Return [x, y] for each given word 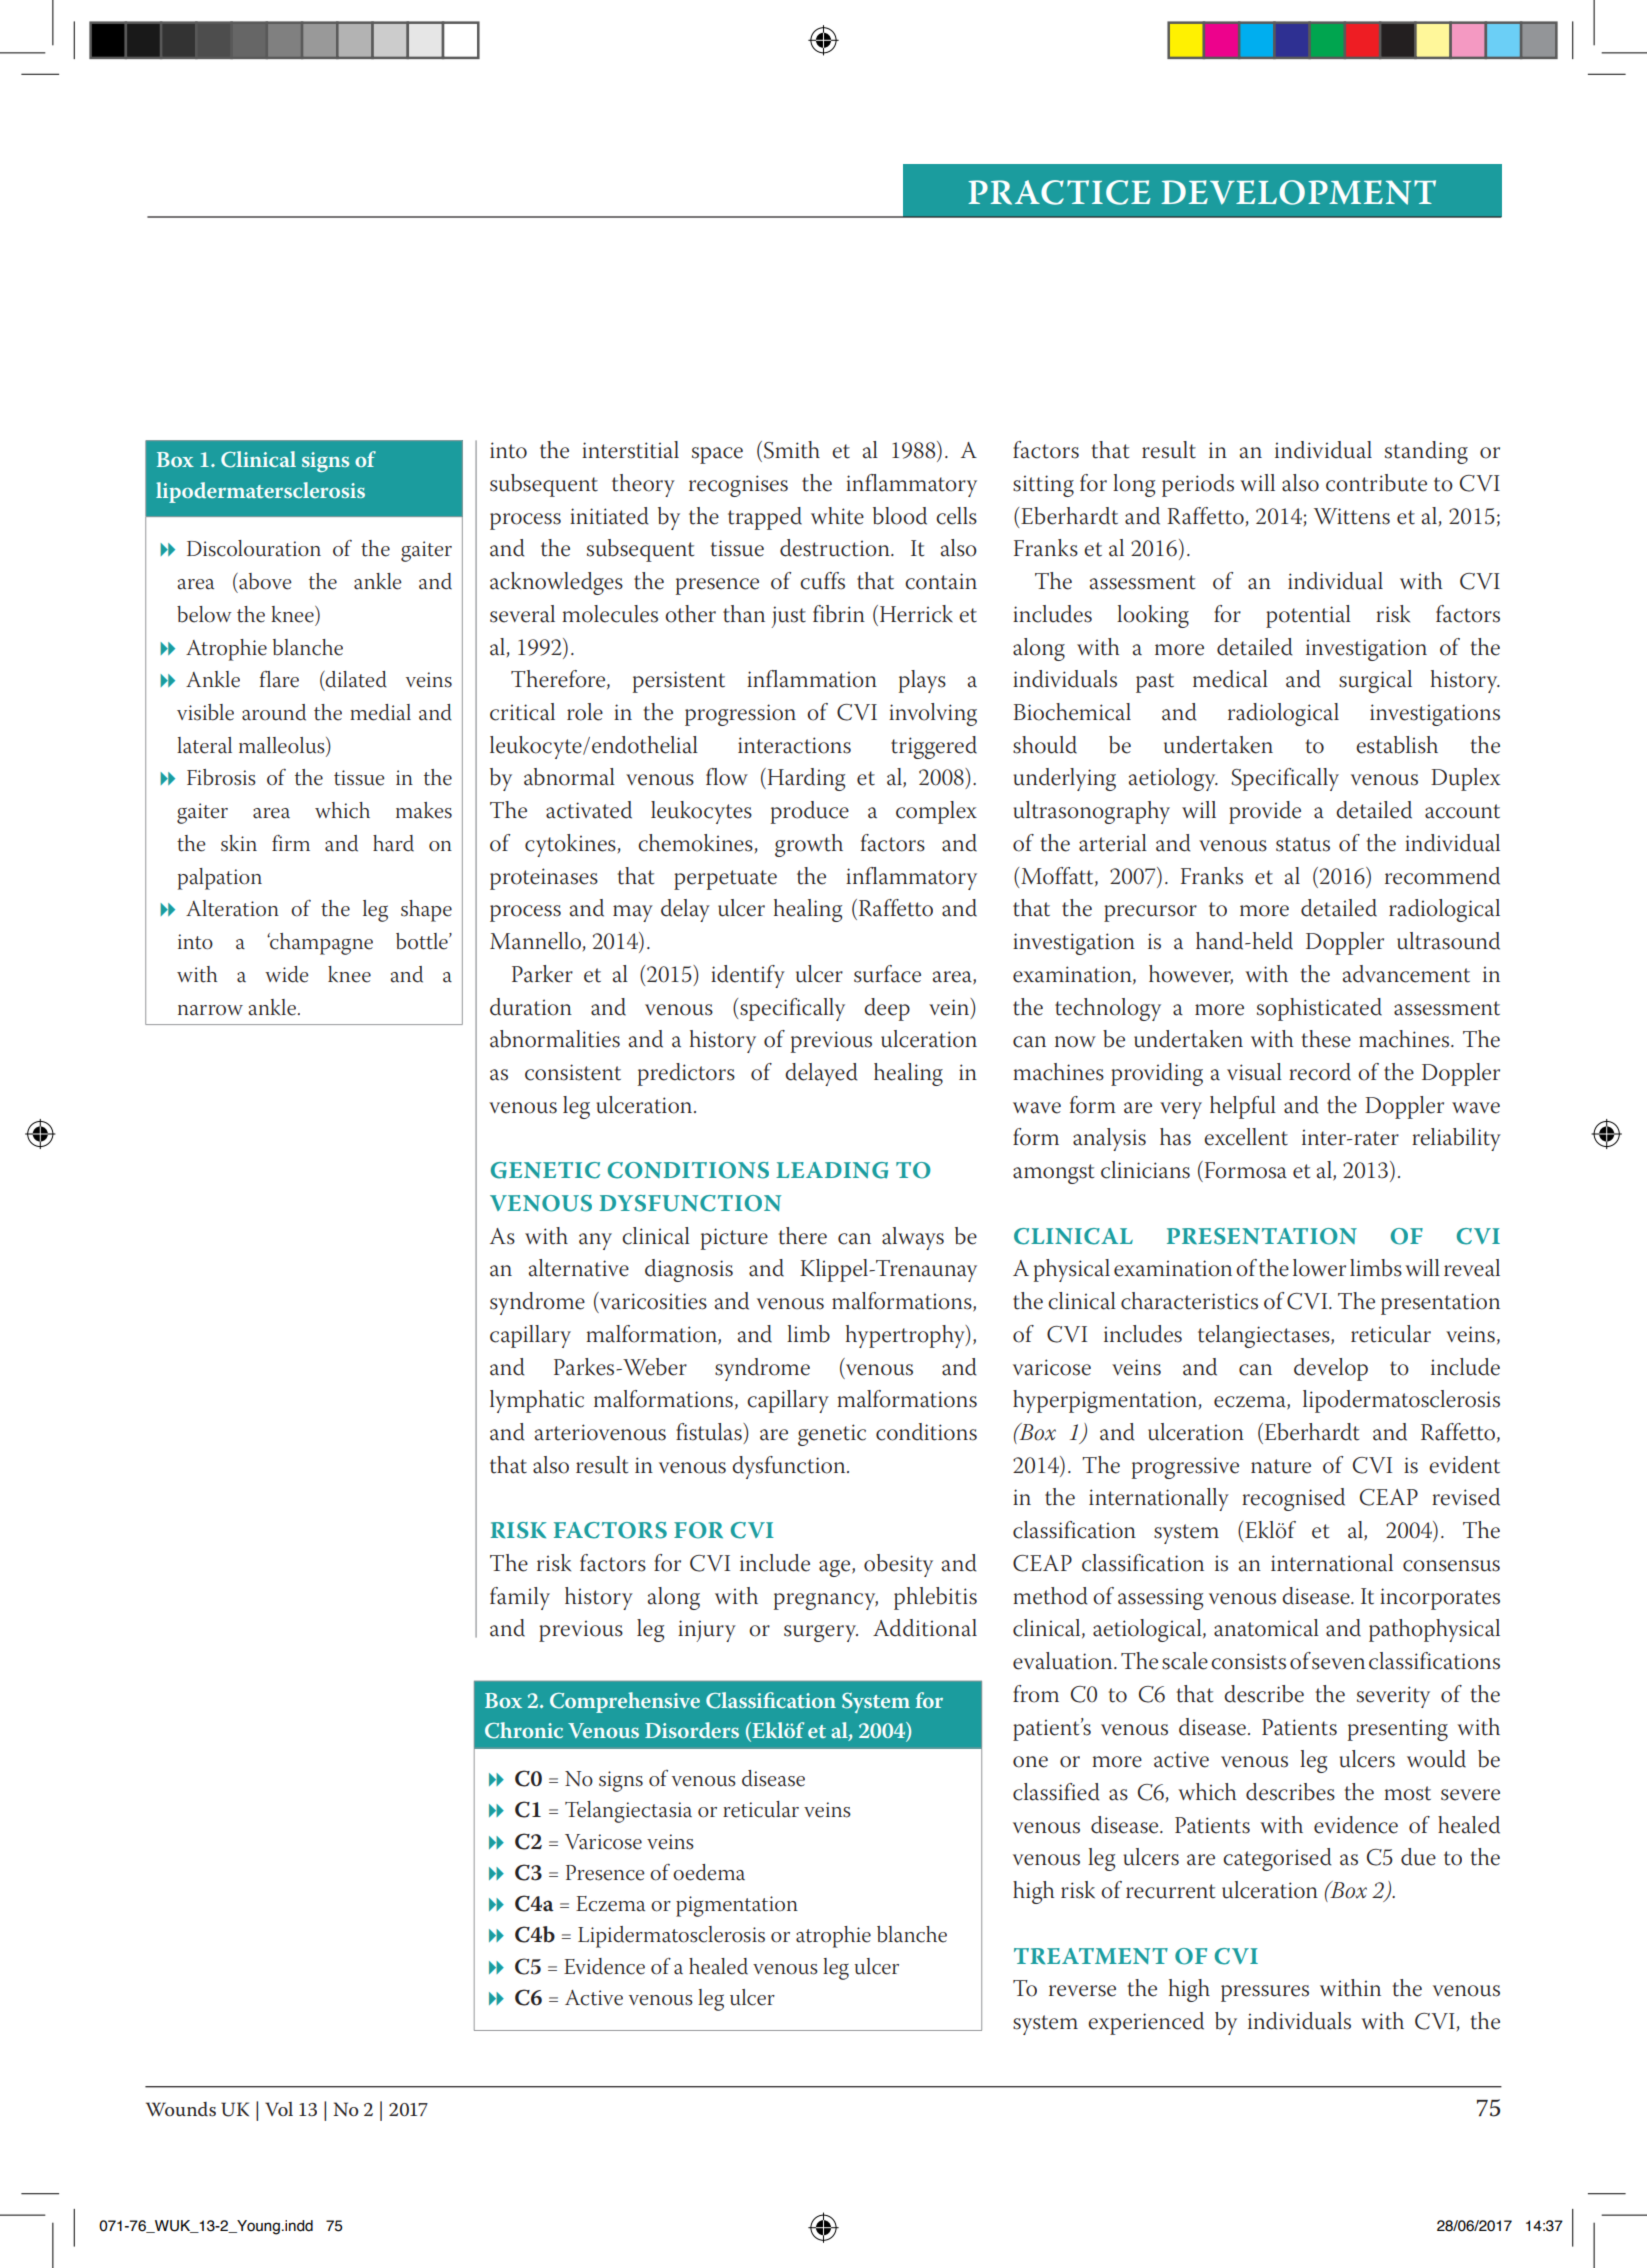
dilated [355, 679]
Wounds [181, 2109]
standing [1426, 452]
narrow [210, 1010]
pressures [1265, 1993]
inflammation [812, 679]
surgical [1375, 681]
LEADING [832, 1170]
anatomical [1266, 1628]
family [520, 1598]
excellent [1246, 1137]
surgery [821, 1633]
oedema [709, 1872]
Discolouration [254, 548]
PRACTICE [1059, 192]
